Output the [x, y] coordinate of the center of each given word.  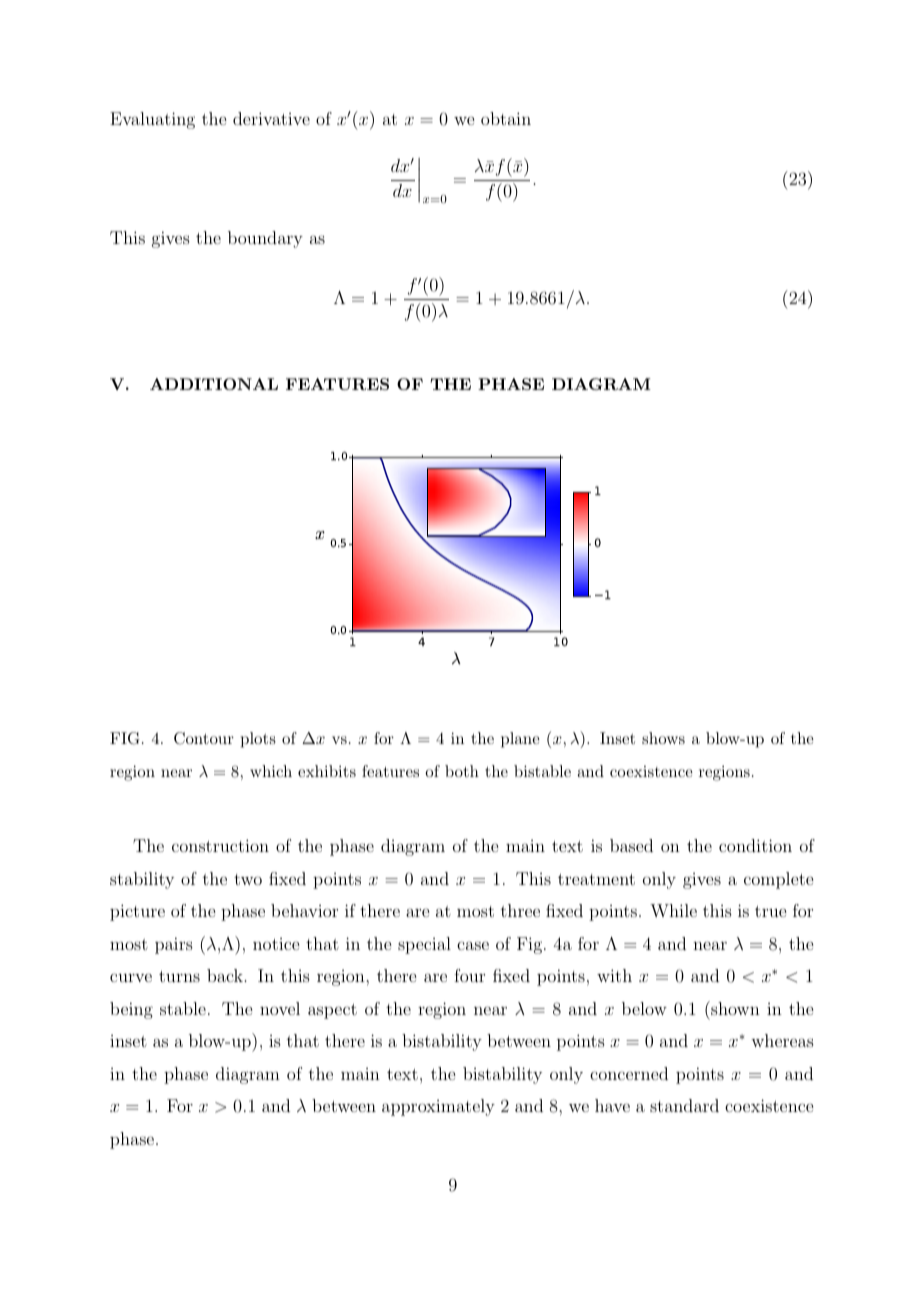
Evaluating [152, 120]
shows [663, 738]
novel [280, 1008]
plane [520, 740]
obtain [506, 118]
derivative [271, 118]
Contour [204, 738]
